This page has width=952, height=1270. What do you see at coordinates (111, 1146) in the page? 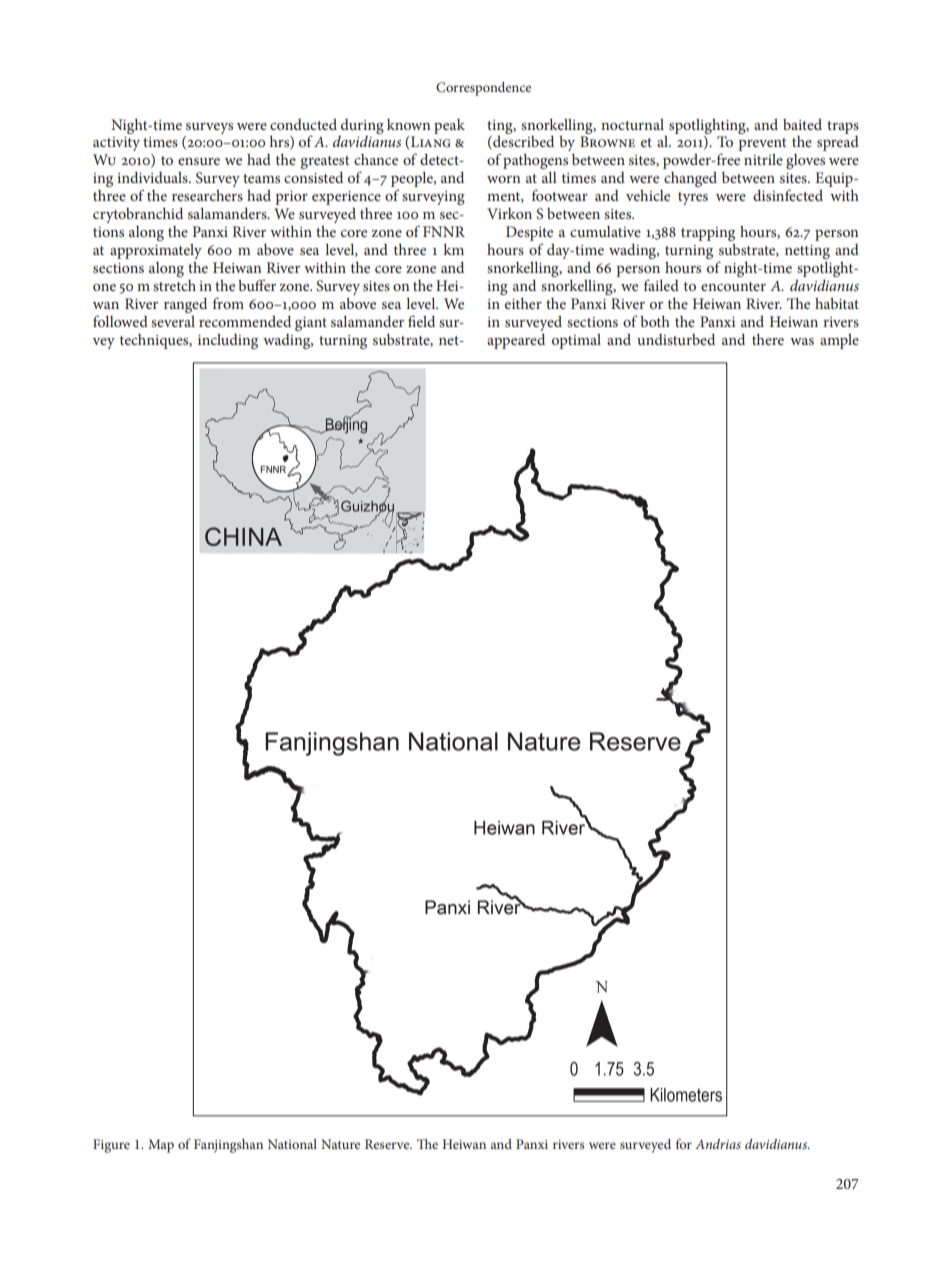
I see `Figure` at bounding box center [111, 1146].
